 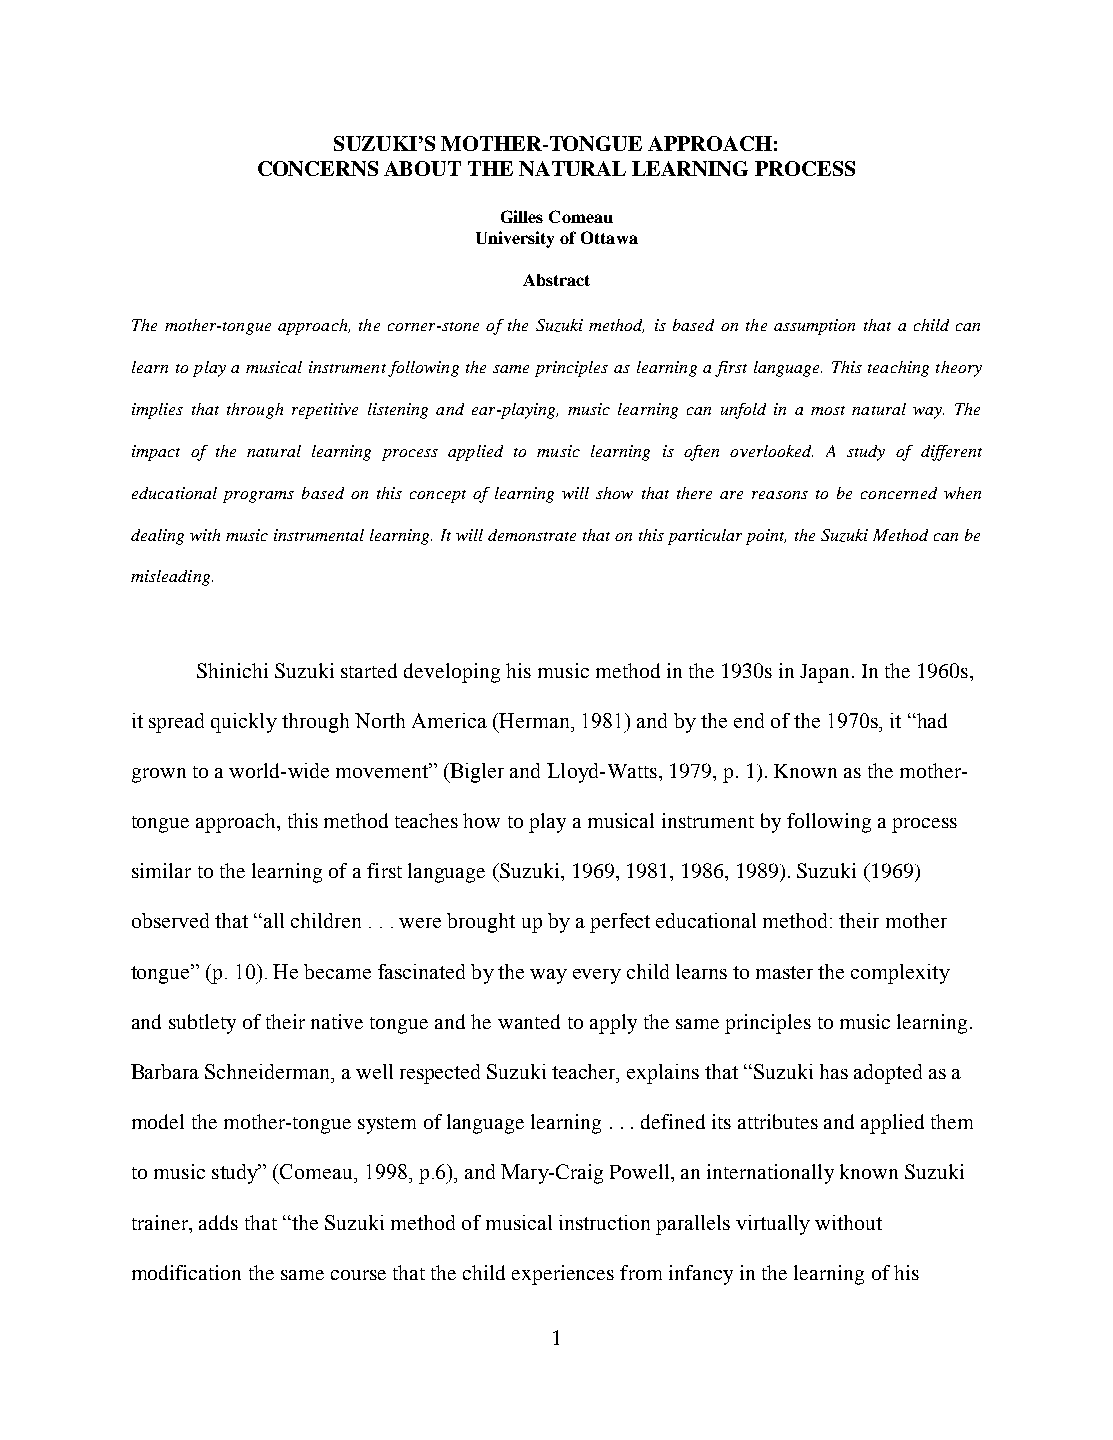 What do you see at coordinates (814, 327) in the page?
I see `assumption` at bounding box center [814, 327].
